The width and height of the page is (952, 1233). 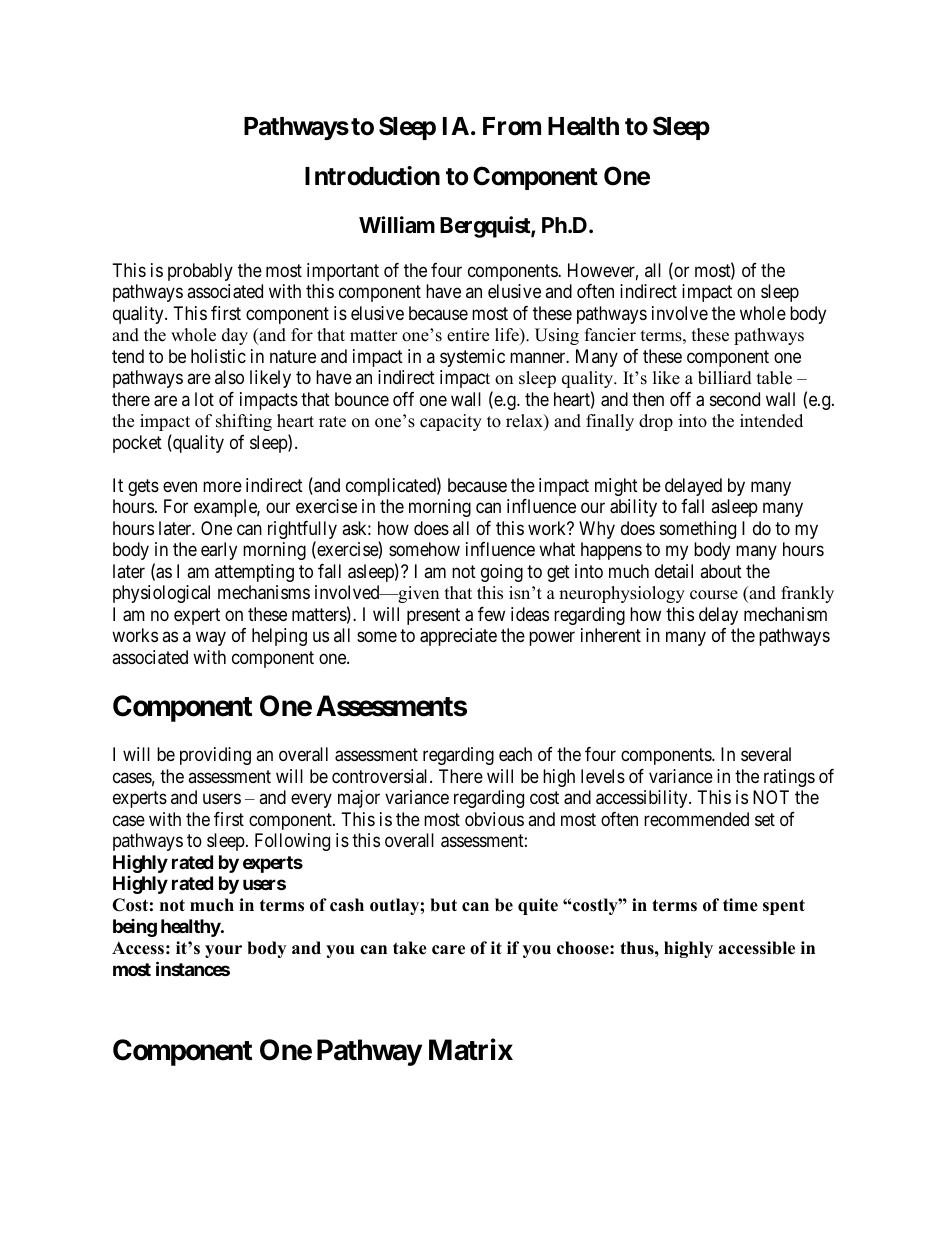 I want to click on also, so click(x=229, y=377).
